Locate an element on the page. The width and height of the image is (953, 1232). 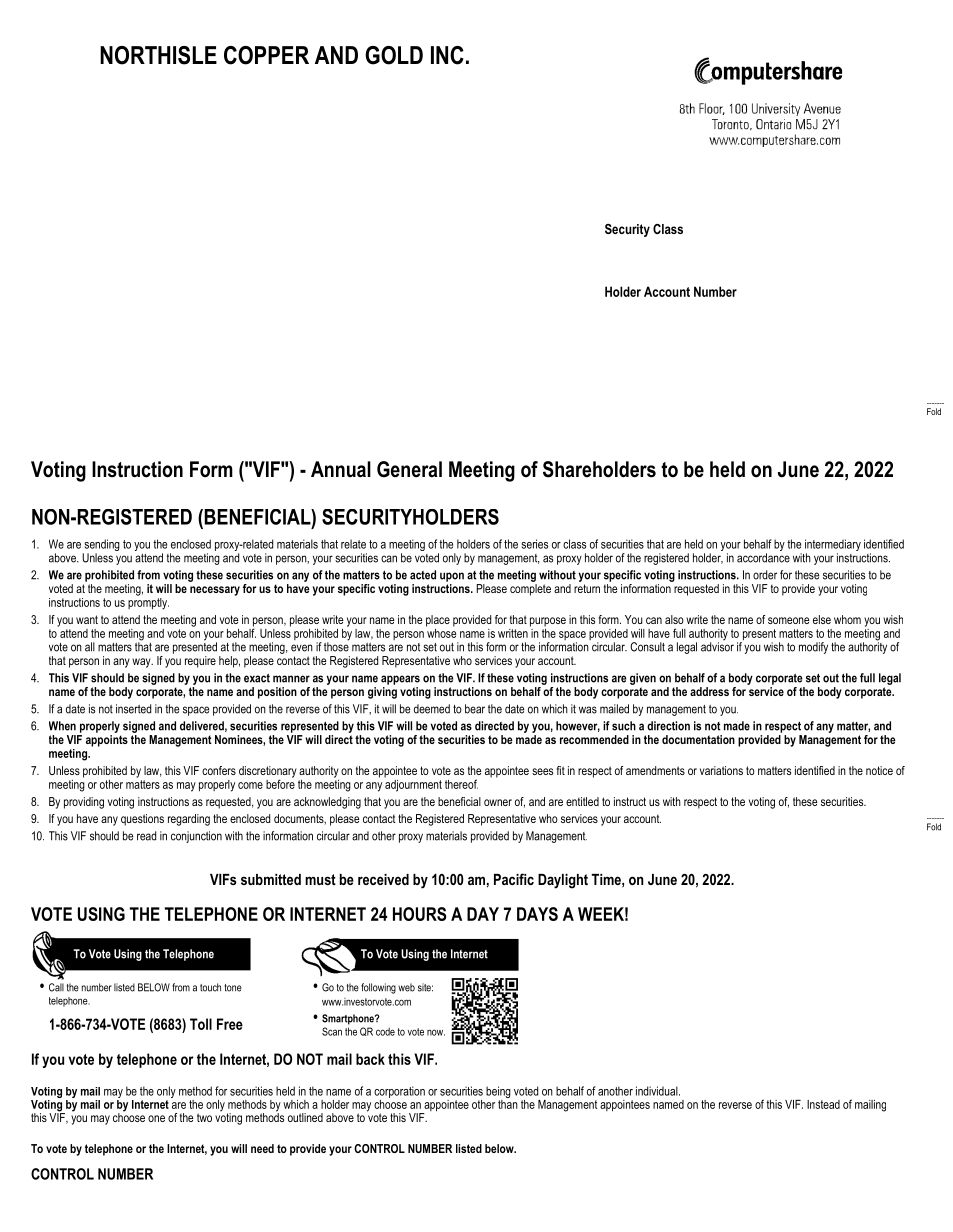
Instead is located at coordinates (823, 1104).
